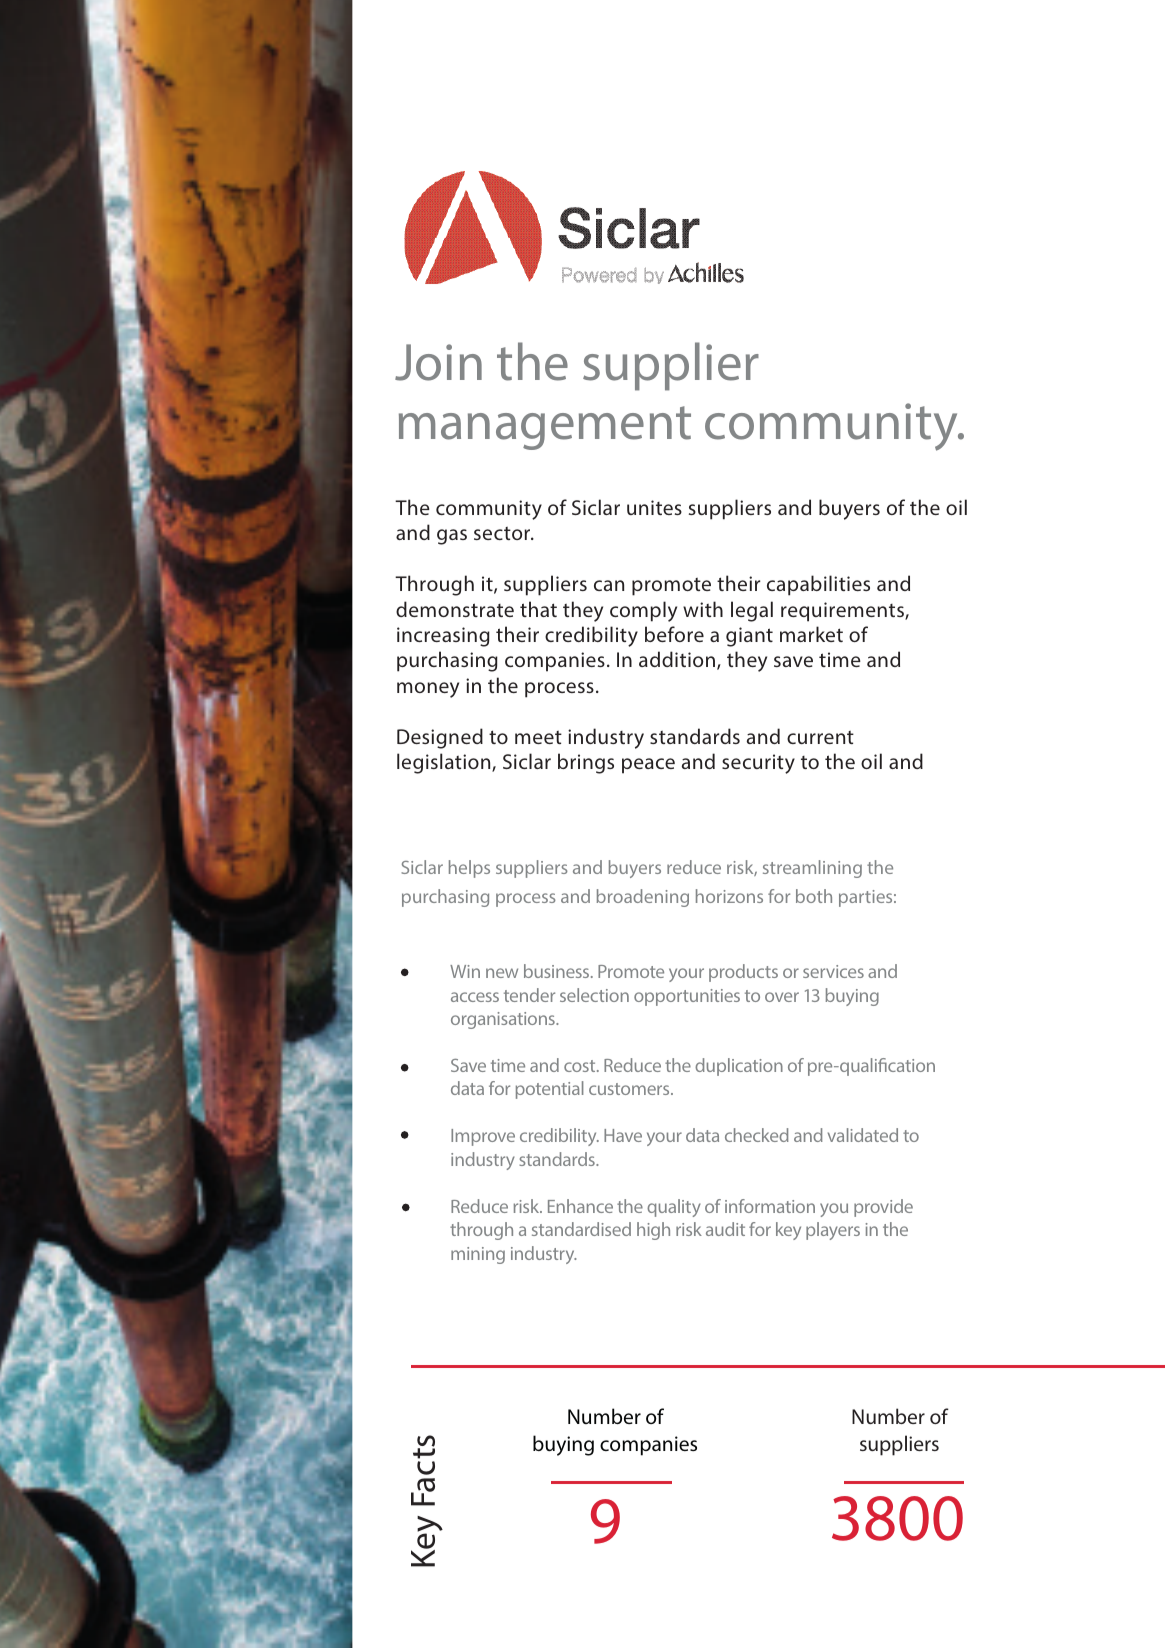 Image resolution: width=1165 pixels, height=1648 pixels. I want to click on requirements, so click(843, 612).
